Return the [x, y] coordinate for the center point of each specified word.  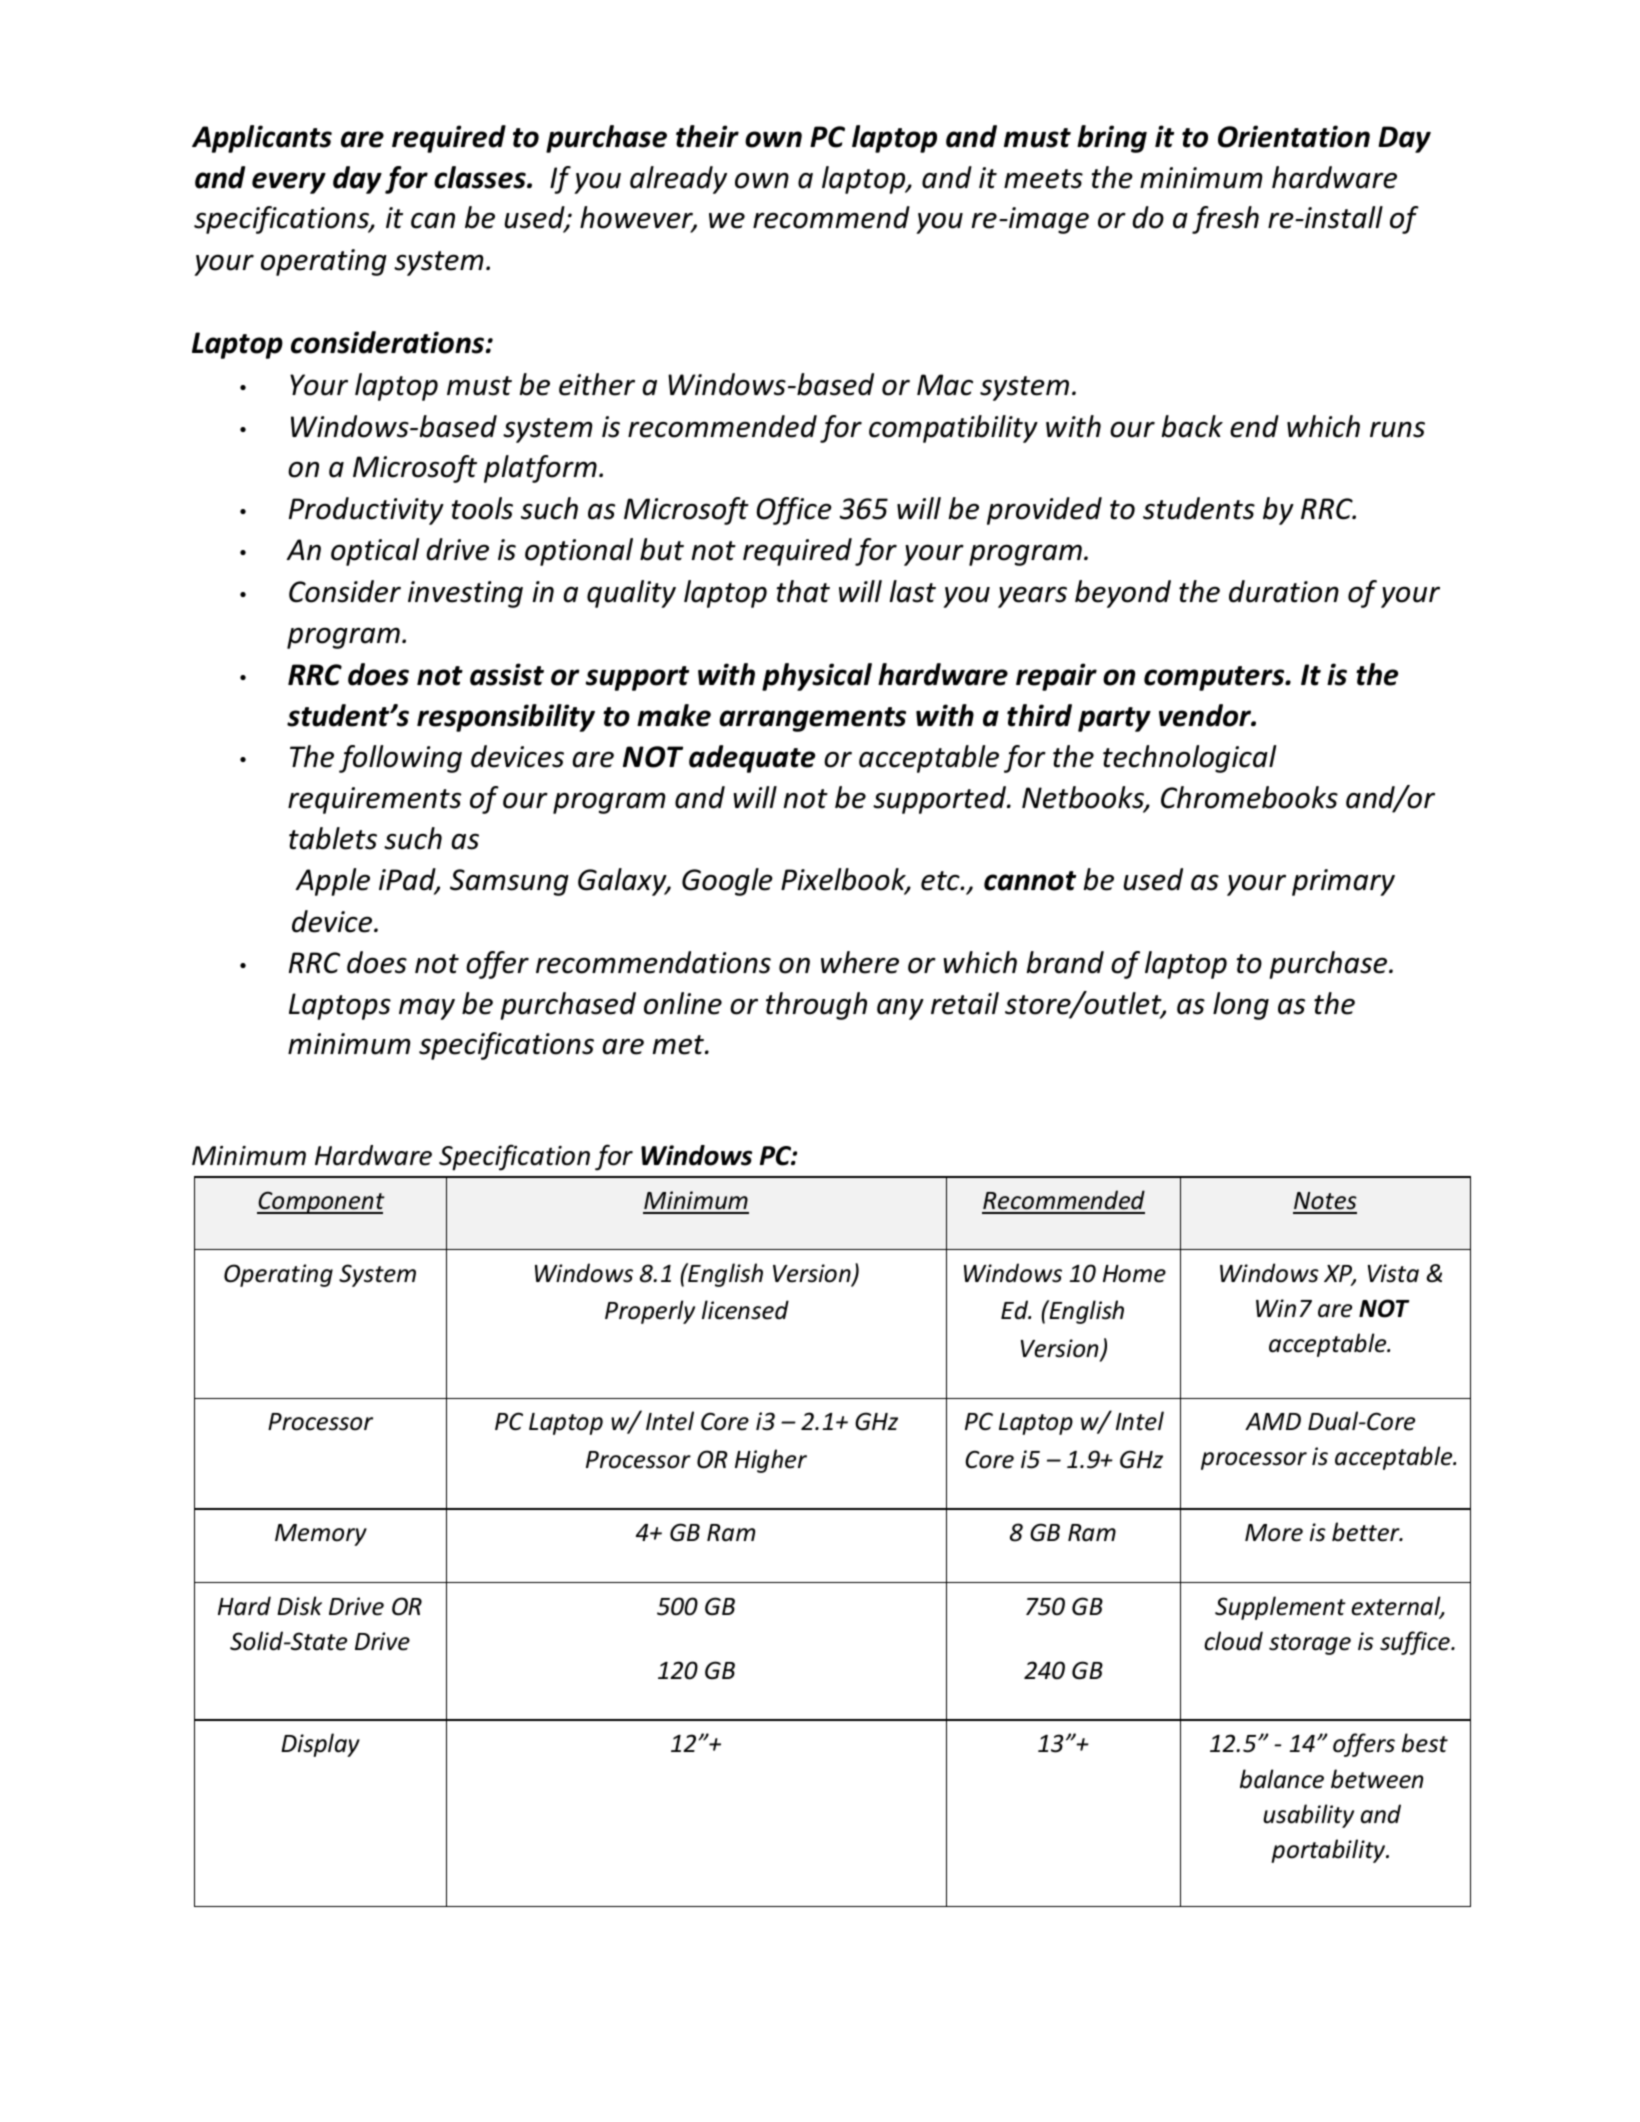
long [1241, 1006]
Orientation [1294, 136]
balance [1282, 1779]
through [816, 1006]
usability [1308, 1816]
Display [320, 1745]
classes [481, 177]
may [427, 1009]
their [707, 136]
